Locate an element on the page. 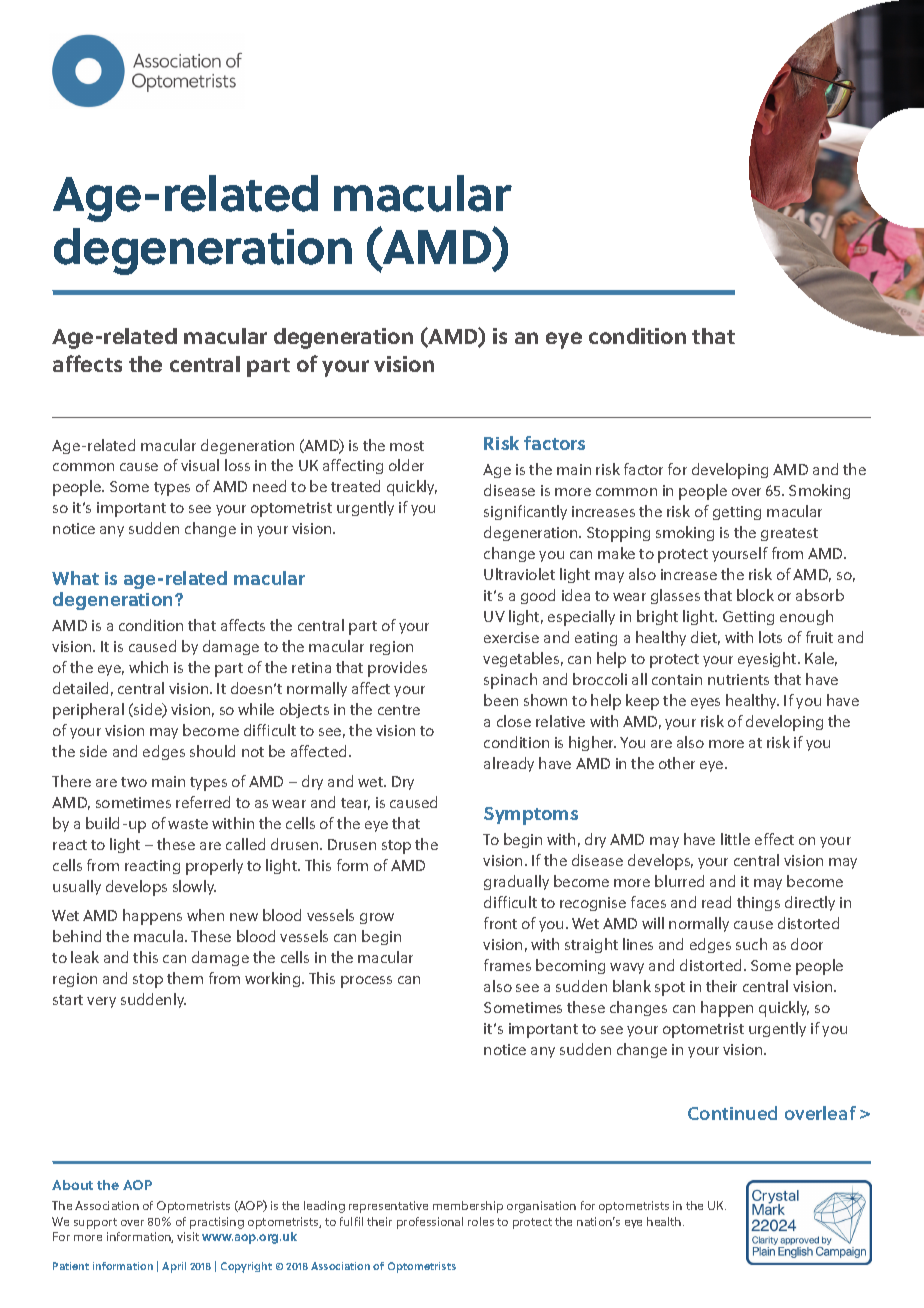 The width and height of the image is (924, 1308). frames is located at coordinates (507, 965).
